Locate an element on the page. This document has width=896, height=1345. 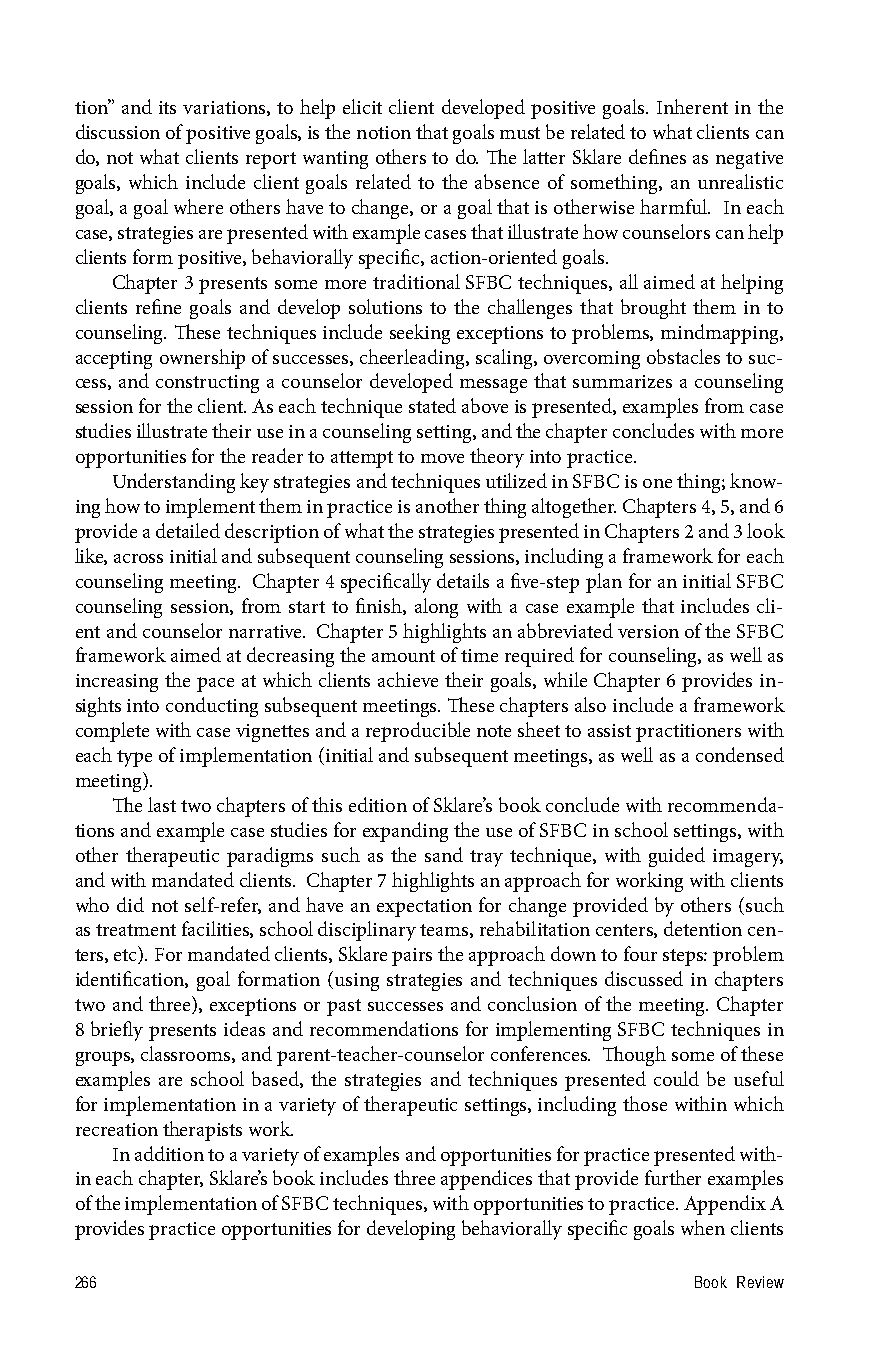
constructing is located at coordinates (207, 384).
